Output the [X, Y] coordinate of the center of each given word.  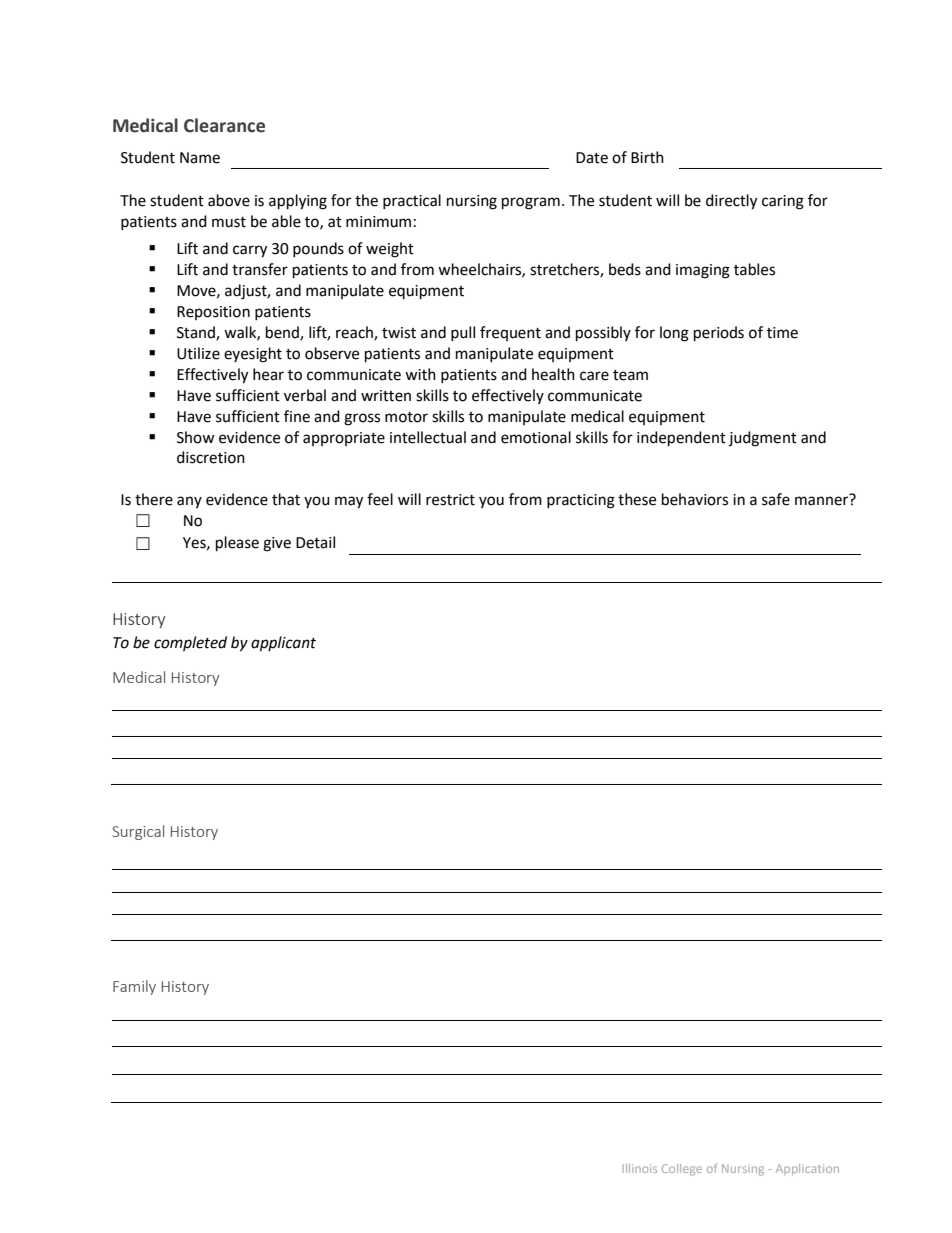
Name [200, 158]
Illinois [640, 1168]
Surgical [138, 832]
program [531, 203]
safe [776, 499]
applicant [283, 644]
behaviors [695, 499]
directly [731, 202]
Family [134, 987]
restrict [450, 500]
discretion [211, 457]
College [682, 1170]
